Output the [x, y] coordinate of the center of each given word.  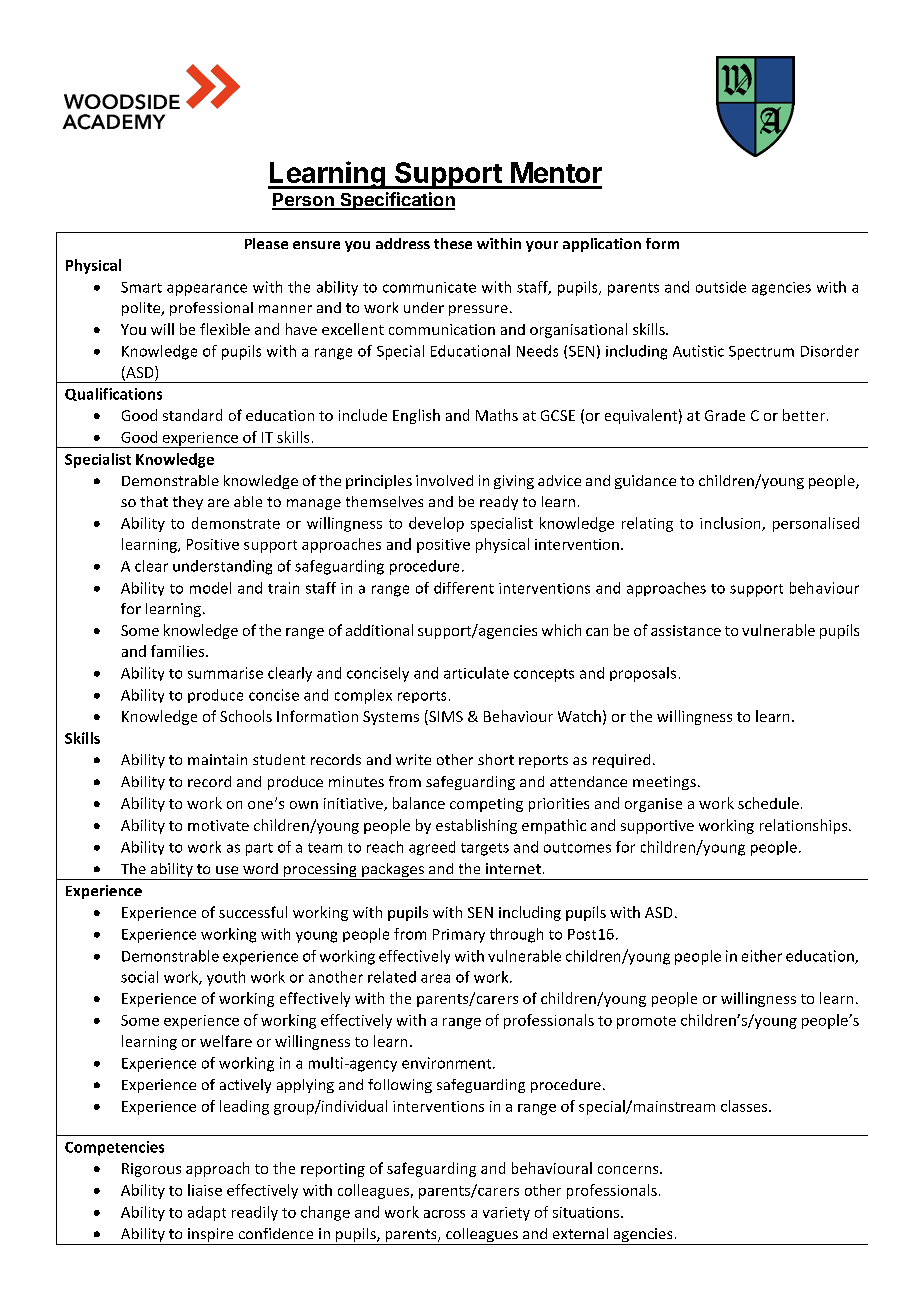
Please [266, 243]
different [464, 588]
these [453, 243]
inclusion [731, 524]
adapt [207, 1213]
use [227, 870]
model [210, 588]
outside [721, 287]
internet [513, 868]
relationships [805, 826]
